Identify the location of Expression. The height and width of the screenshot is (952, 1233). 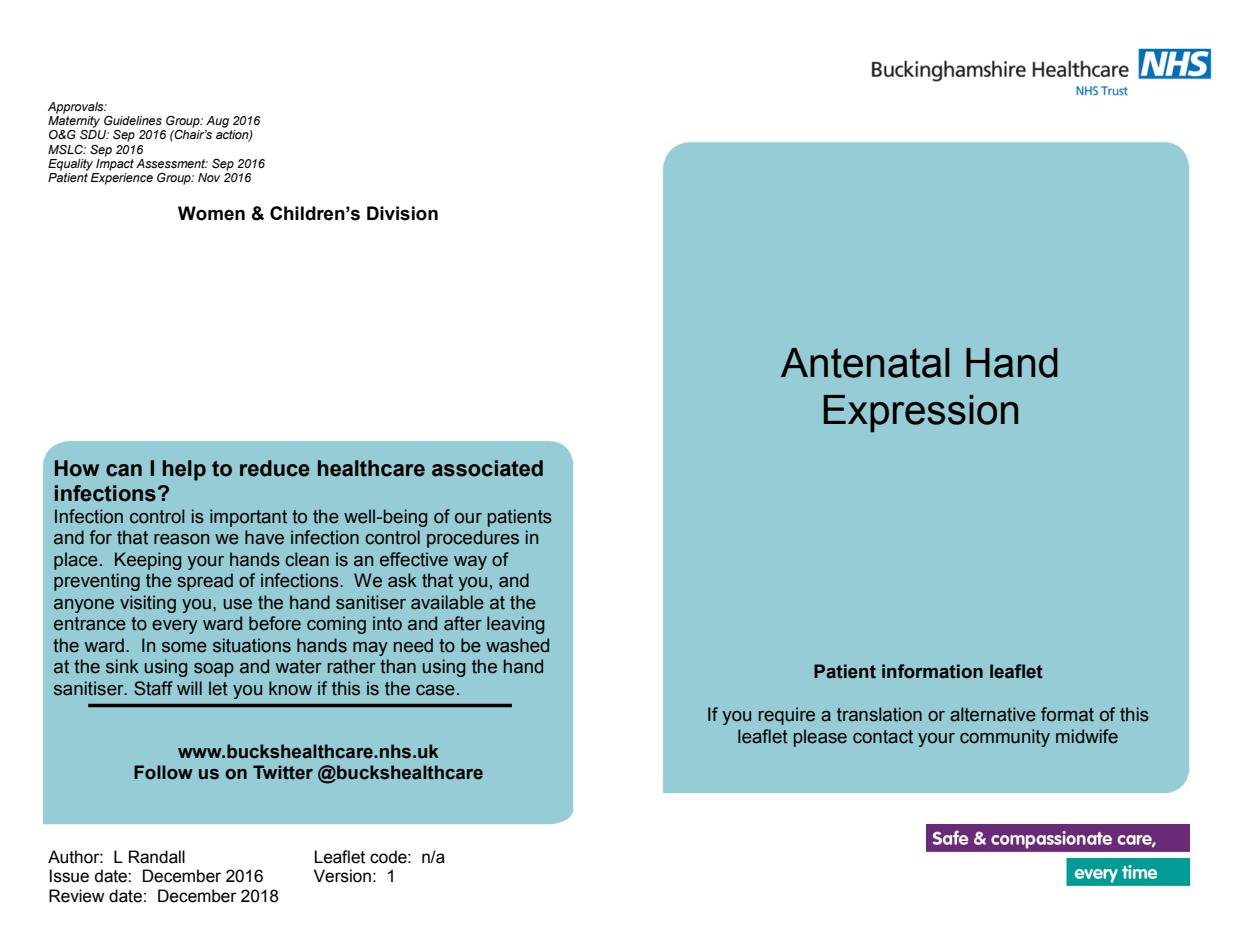
(921, 414).
